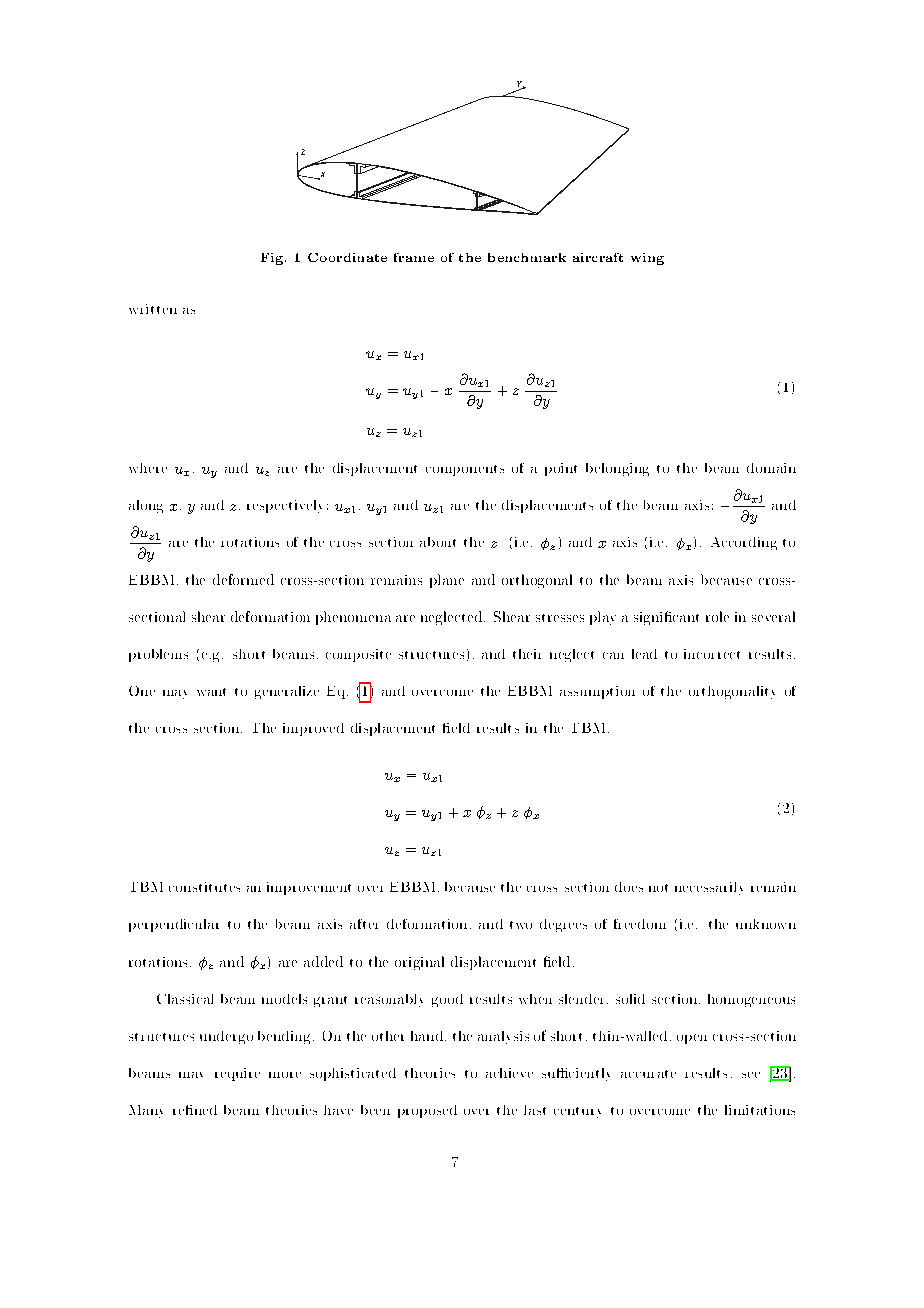 The width and height of the screenshot is (924, 1308). I want to click on constitutes, so click(204, 887).
